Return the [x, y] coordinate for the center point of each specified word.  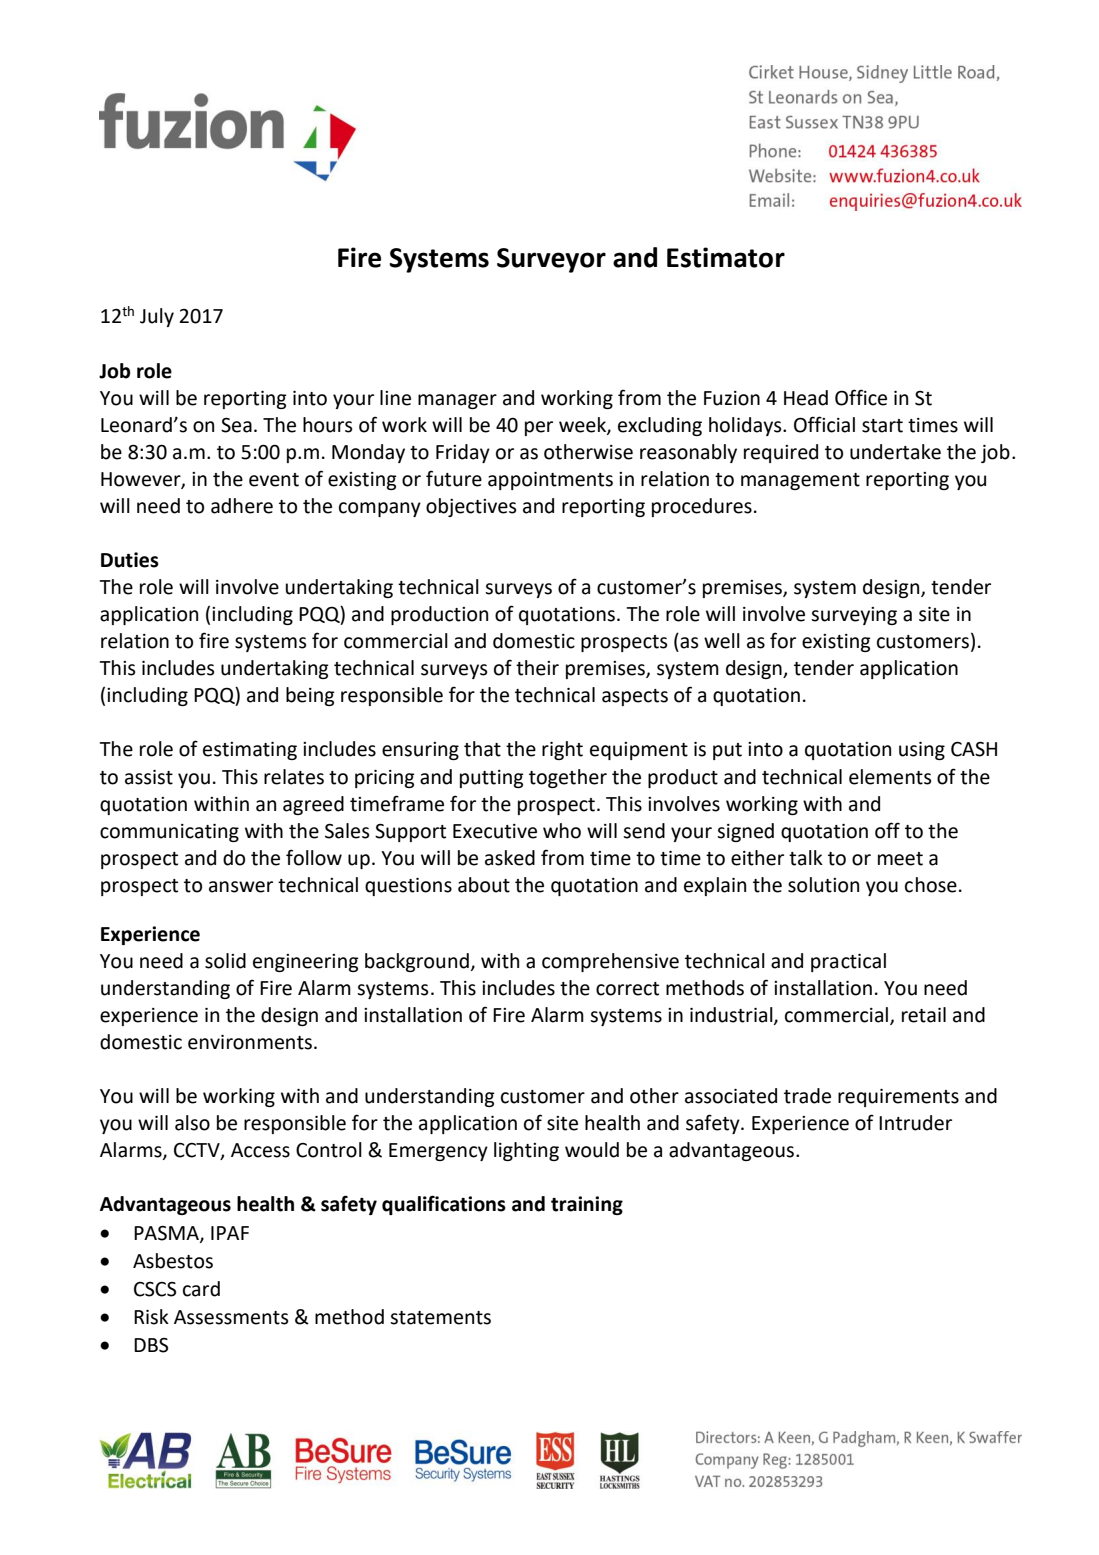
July [157, 317]
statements [440, 1318]
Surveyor [551, 260]
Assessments [231, 1317]
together [568, 778]
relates [294, 777]
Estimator [726, 257]
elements [890, 777]
